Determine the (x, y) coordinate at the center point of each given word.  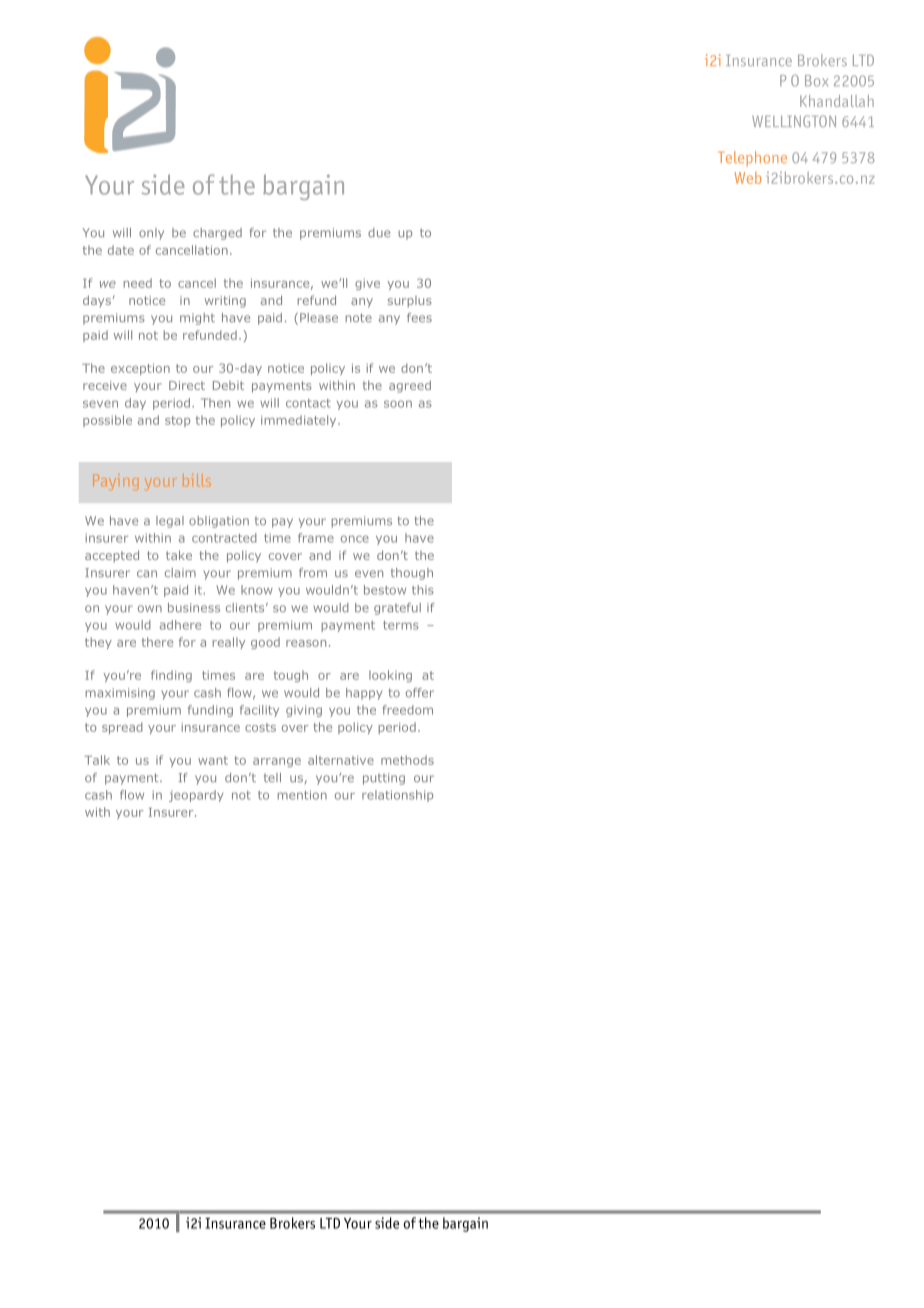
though (412, 574)
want (213, 760)
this (423, 590)
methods (407, 760)
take (179, 555)
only (151, 234)
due (379, 232)
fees (419, 317)
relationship (397, 796)
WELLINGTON (794, 121)
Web (747, 178)
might (197, 319)
